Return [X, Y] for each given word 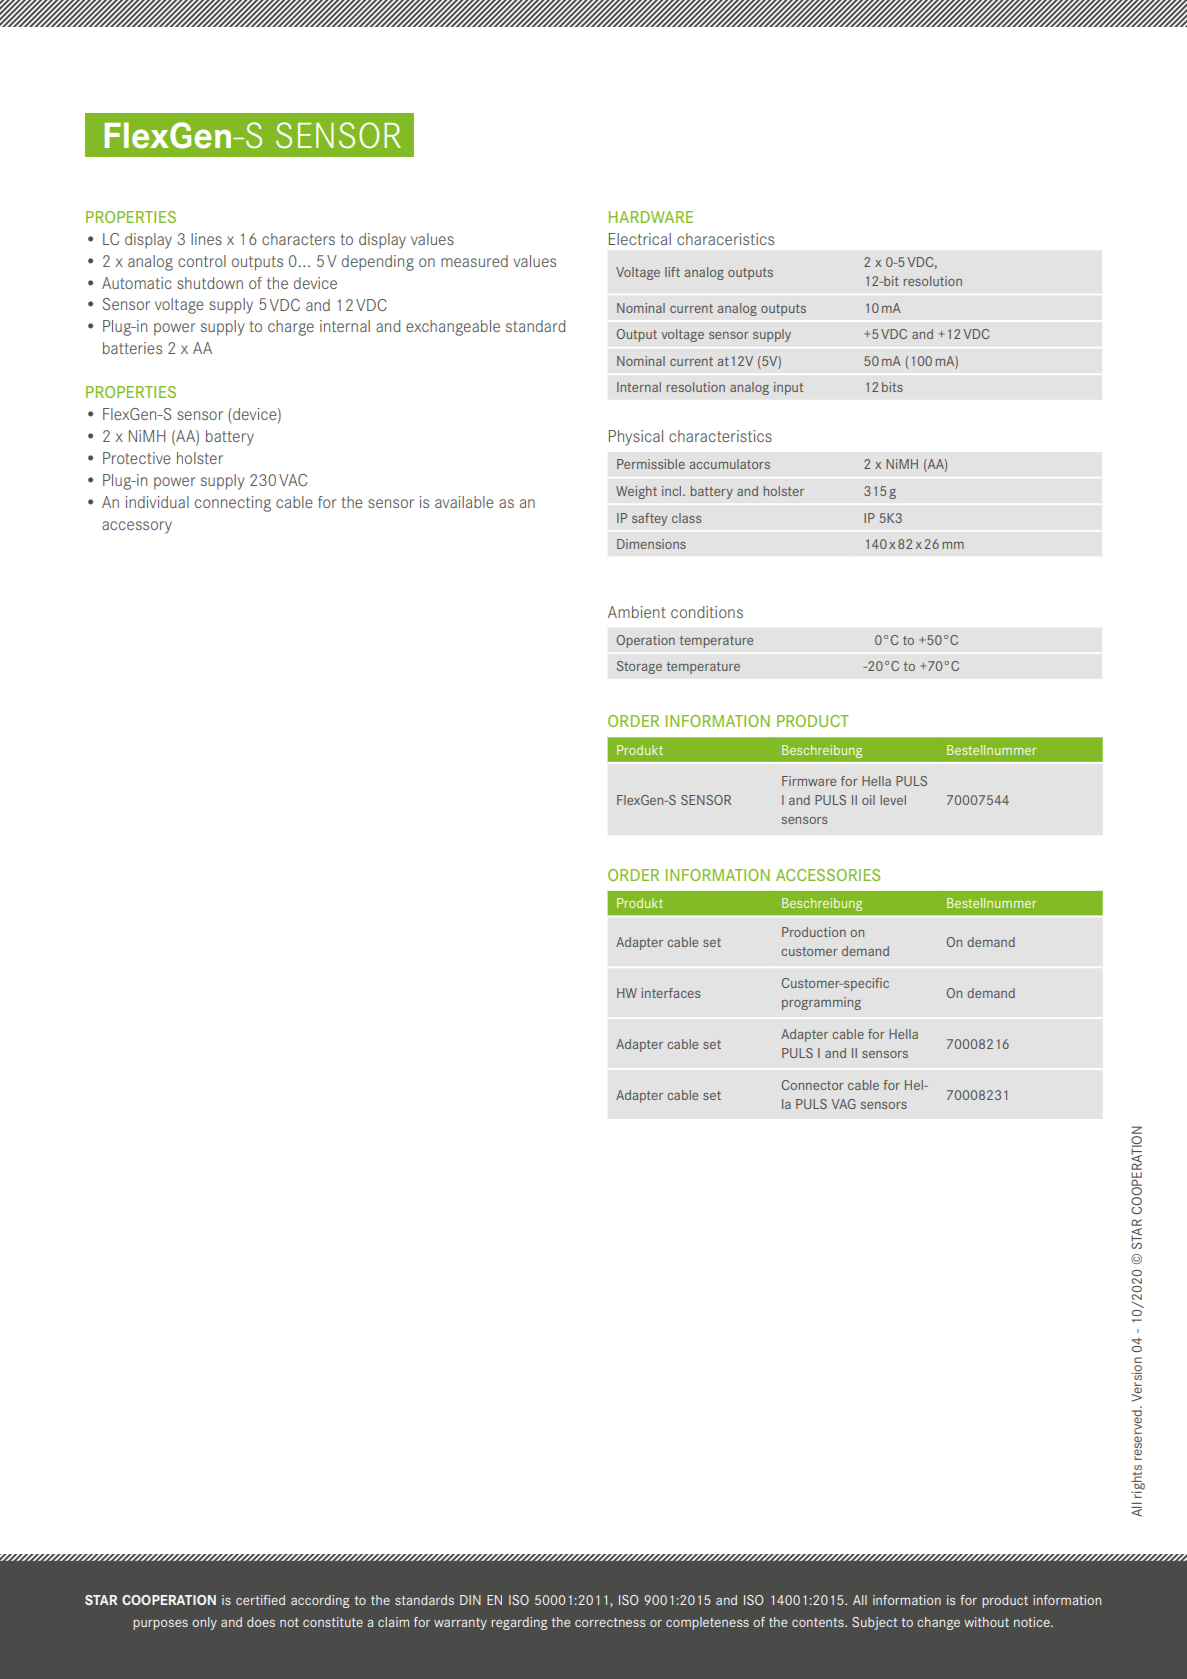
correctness [610, 1622]
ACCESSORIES [828, 875]
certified [260, 1600]
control [202, 261]
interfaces [670, 993]
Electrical [640, 239]
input [788, 388]
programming [821, 1003]
